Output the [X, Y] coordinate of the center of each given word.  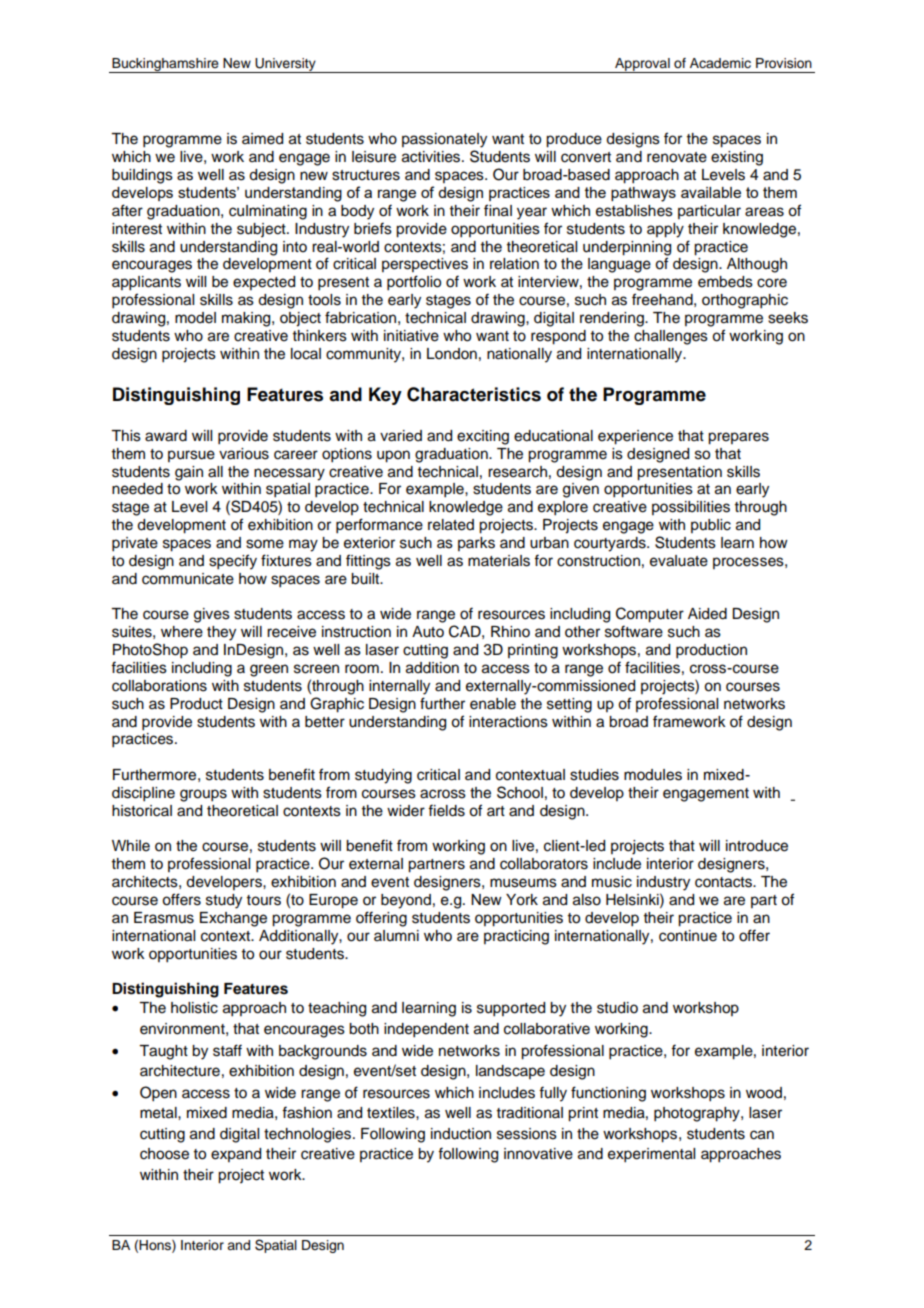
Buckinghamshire [165, 65]
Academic [720, 63]
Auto [428, 632]
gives [212, 615]
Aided [707, 614]
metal [159, 1113]
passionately [444, 140]
